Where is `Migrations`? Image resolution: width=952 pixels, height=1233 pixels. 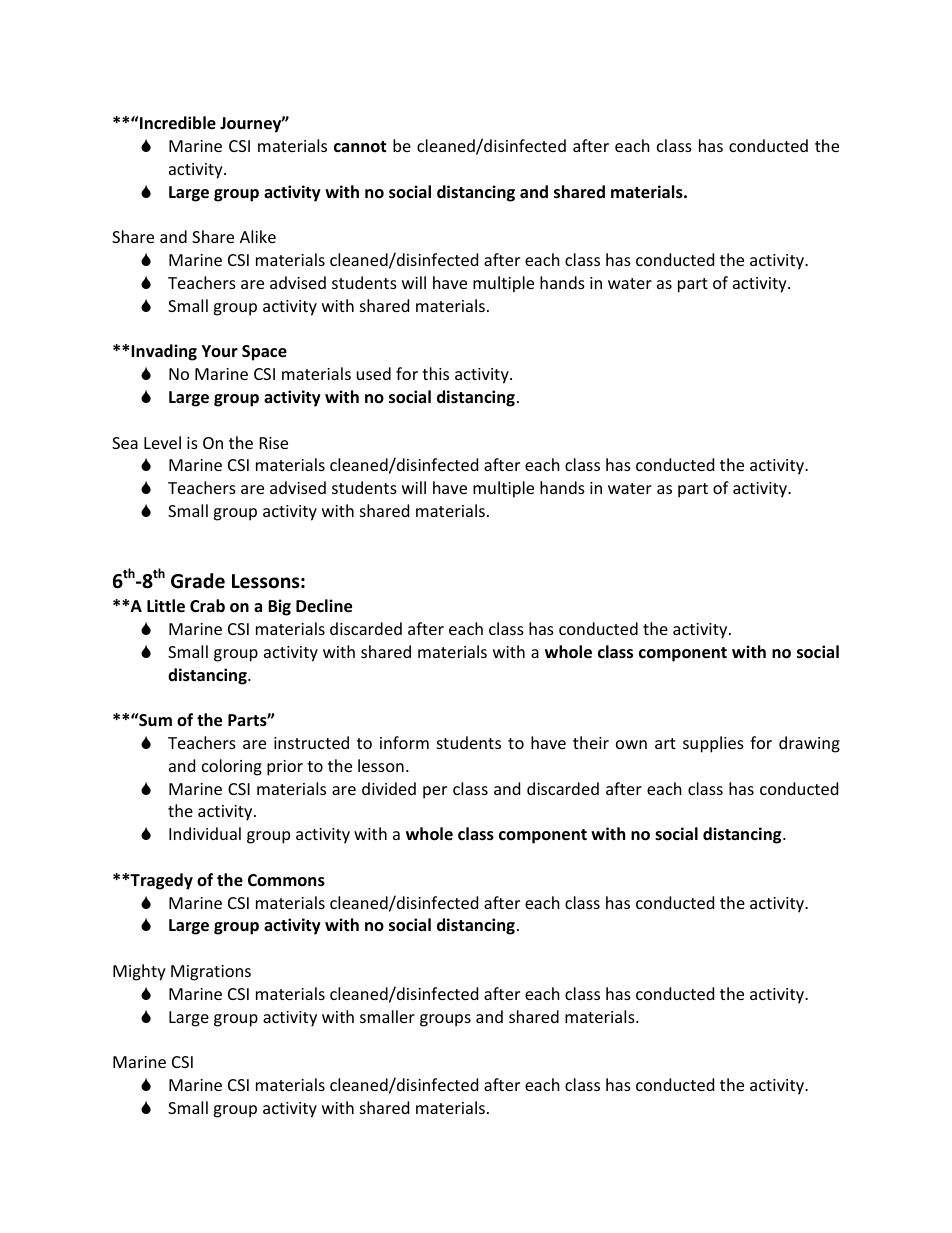
Migrations is located at coordinates (211, 973).
